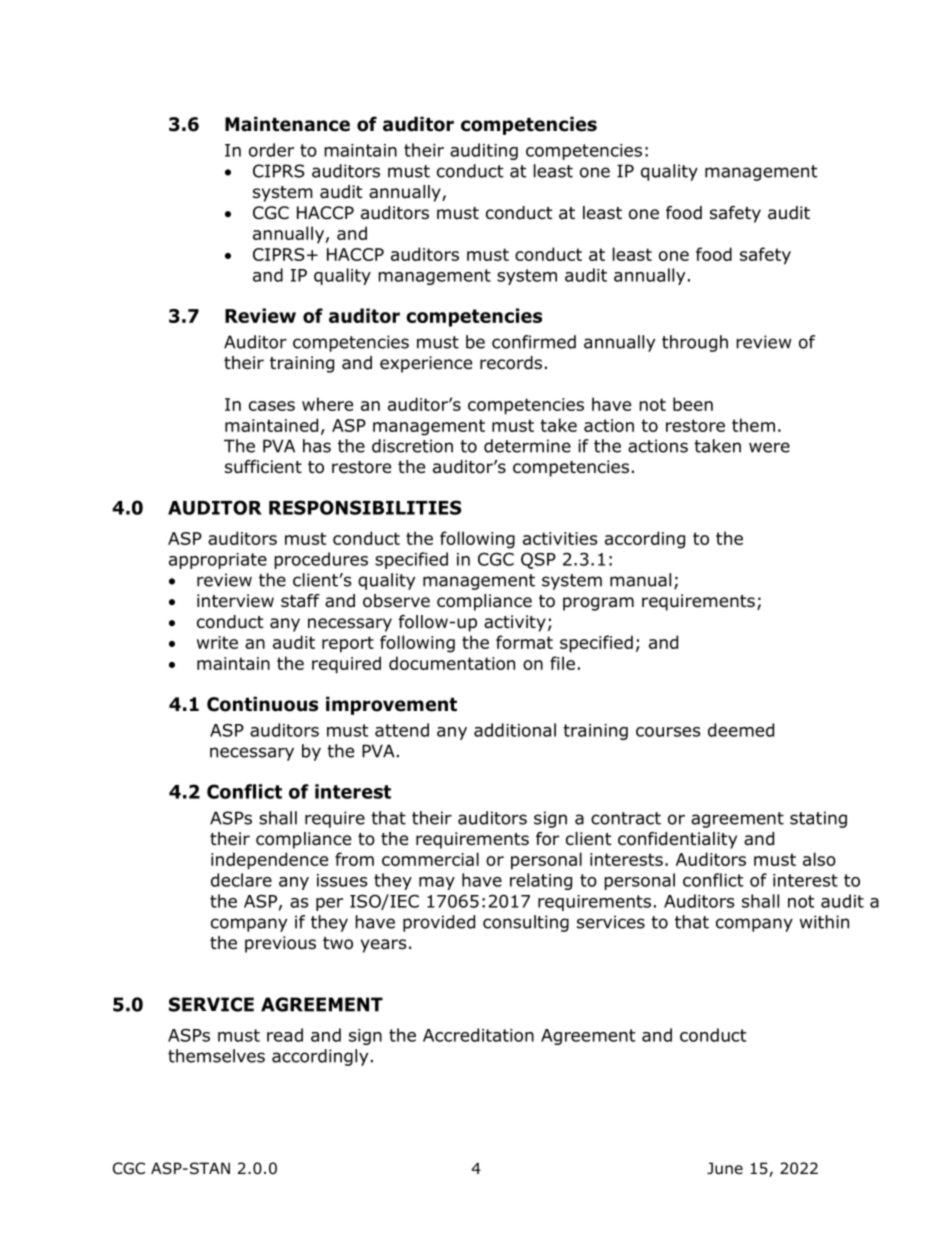  What do you see at coordinates (300, 601) in the screenshot?
I see `staff` at bounding box center [300, 601].
